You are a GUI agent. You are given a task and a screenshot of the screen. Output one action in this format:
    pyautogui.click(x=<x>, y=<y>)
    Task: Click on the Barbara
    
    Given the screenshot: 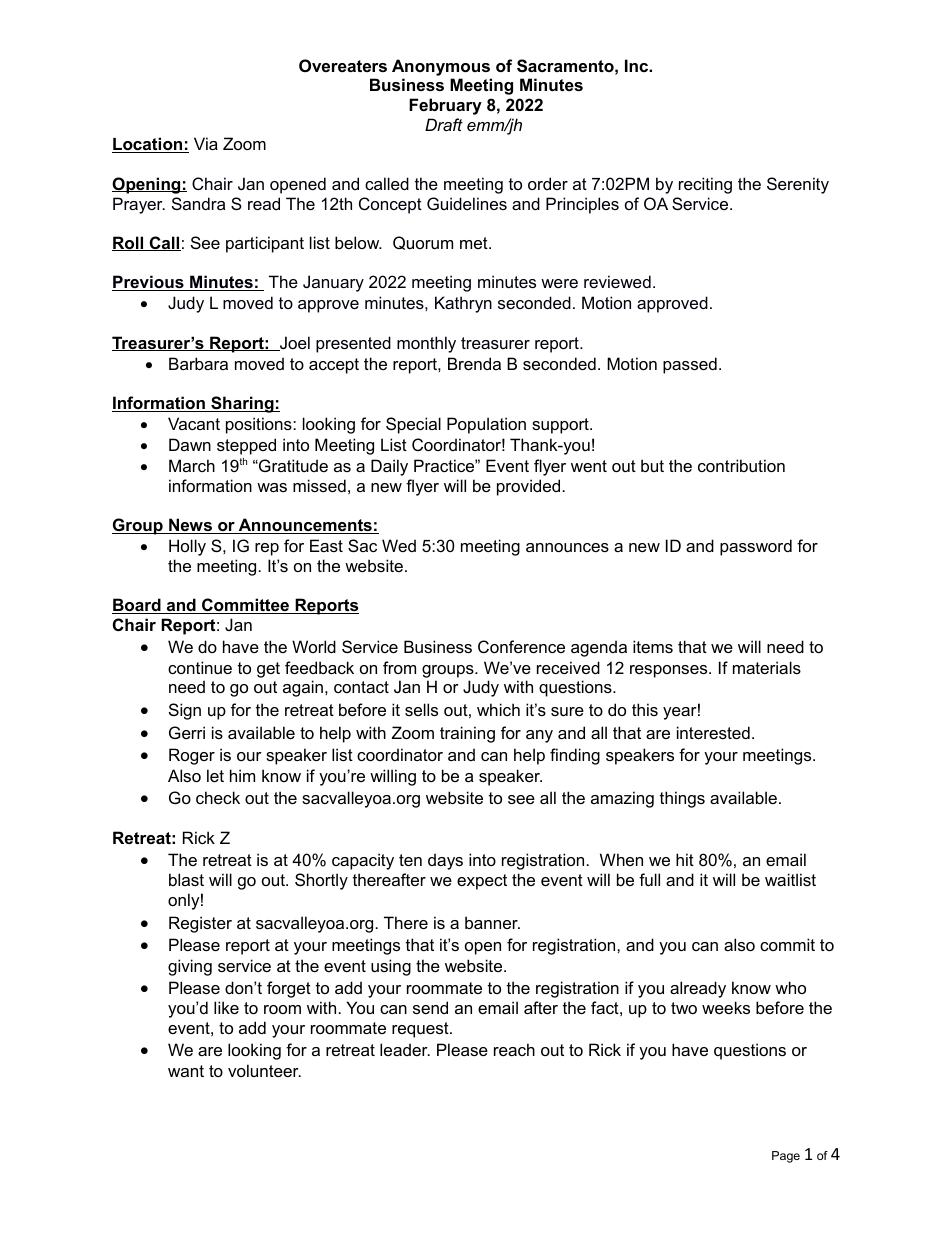 What is the action you would take?
    pyautogui.click(x=198, y=363)
